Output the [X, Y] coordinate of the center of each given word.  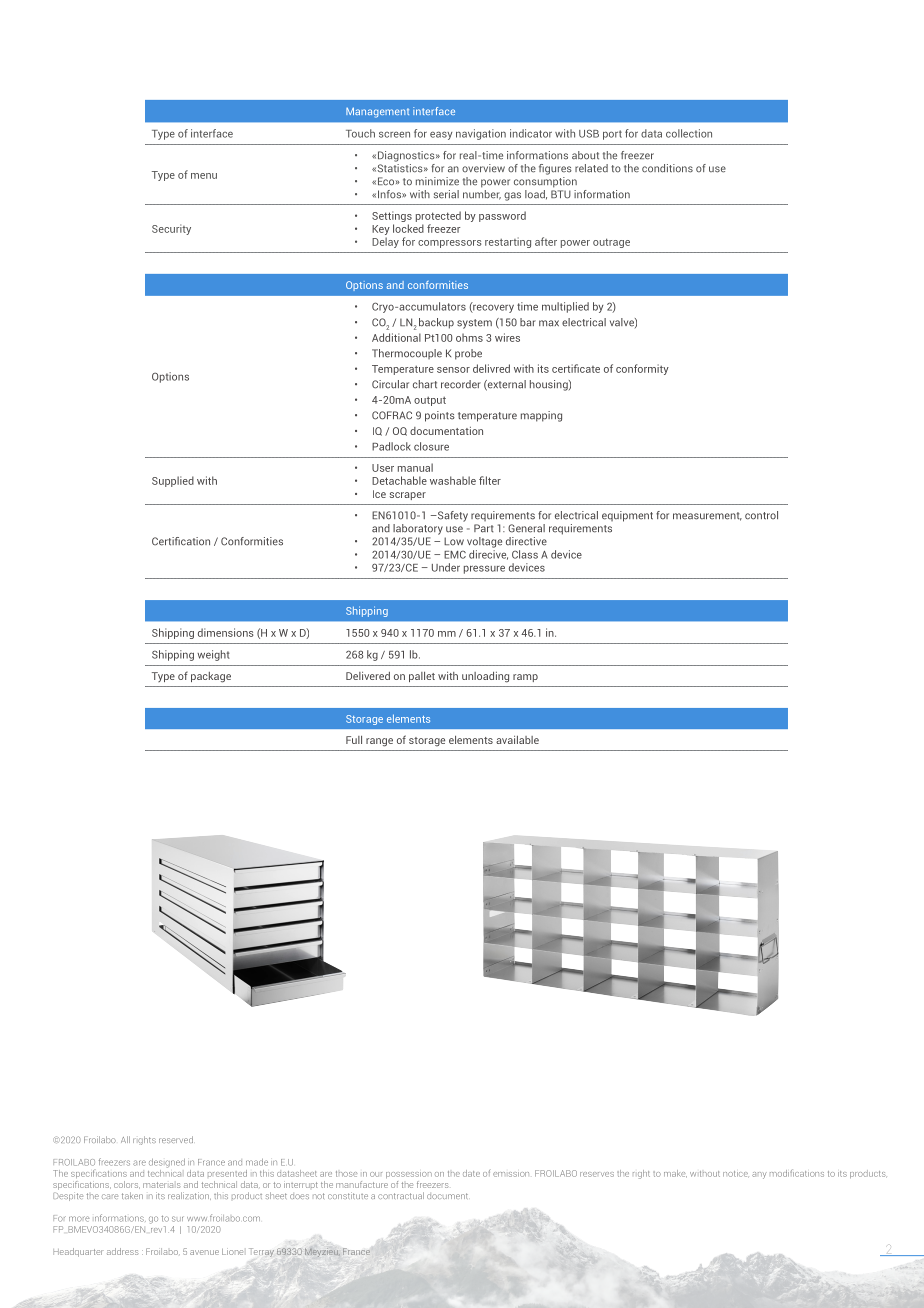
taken [132, 1195]
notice [736, 1174]
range [379, 742]
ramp [525, 678]
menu [204, 176]
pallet [422, 677]
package [211, 677]
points [440, 416]
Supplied [173, 481]
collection [689, 133]
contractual [401, 1195]
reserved [176, 1139]
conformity [642, 369]
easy [441, 135]
